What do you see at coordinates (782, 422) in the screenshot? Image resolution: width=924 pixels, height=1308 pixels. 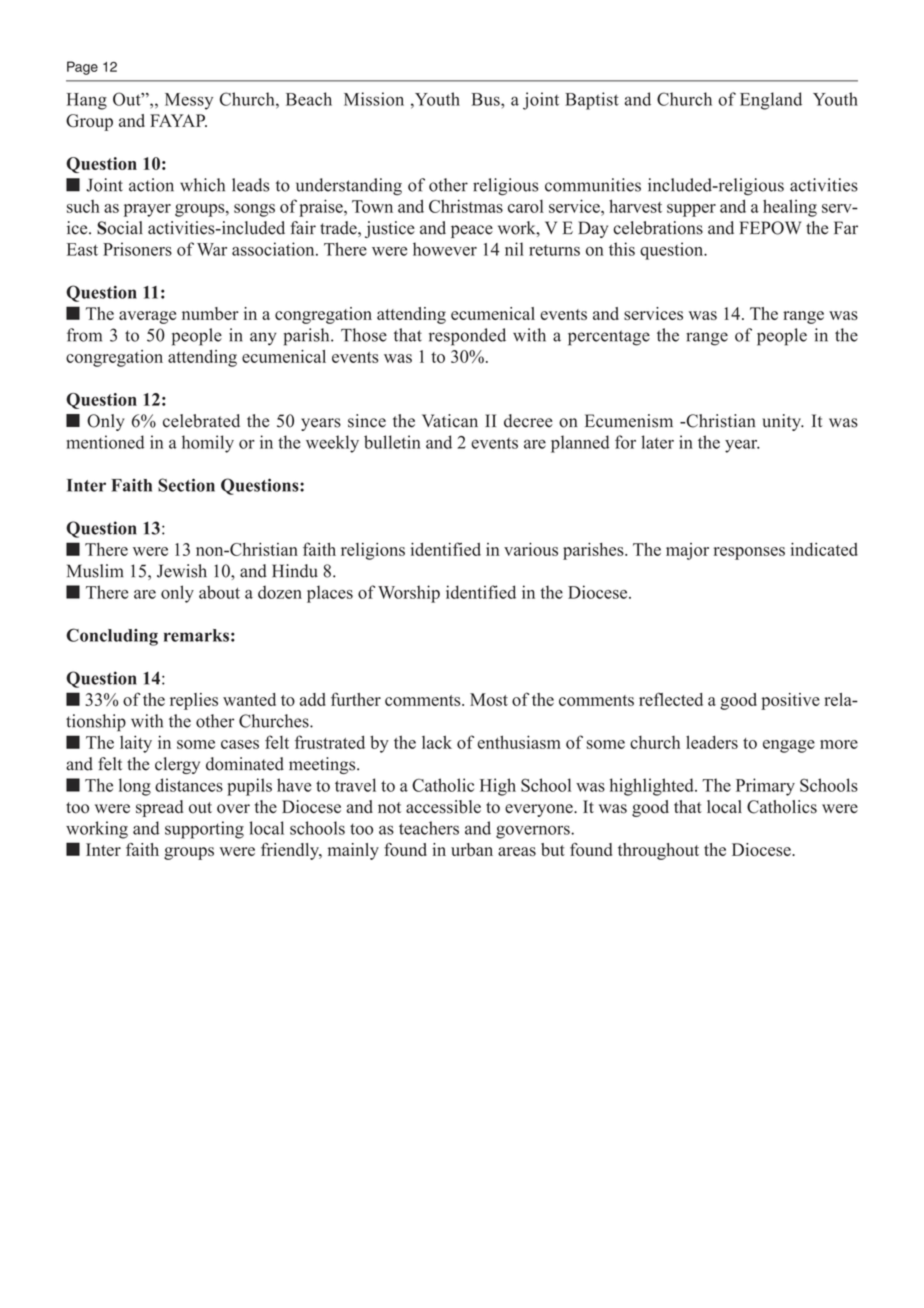 I see `unity` at bounding box center [782, 422].
